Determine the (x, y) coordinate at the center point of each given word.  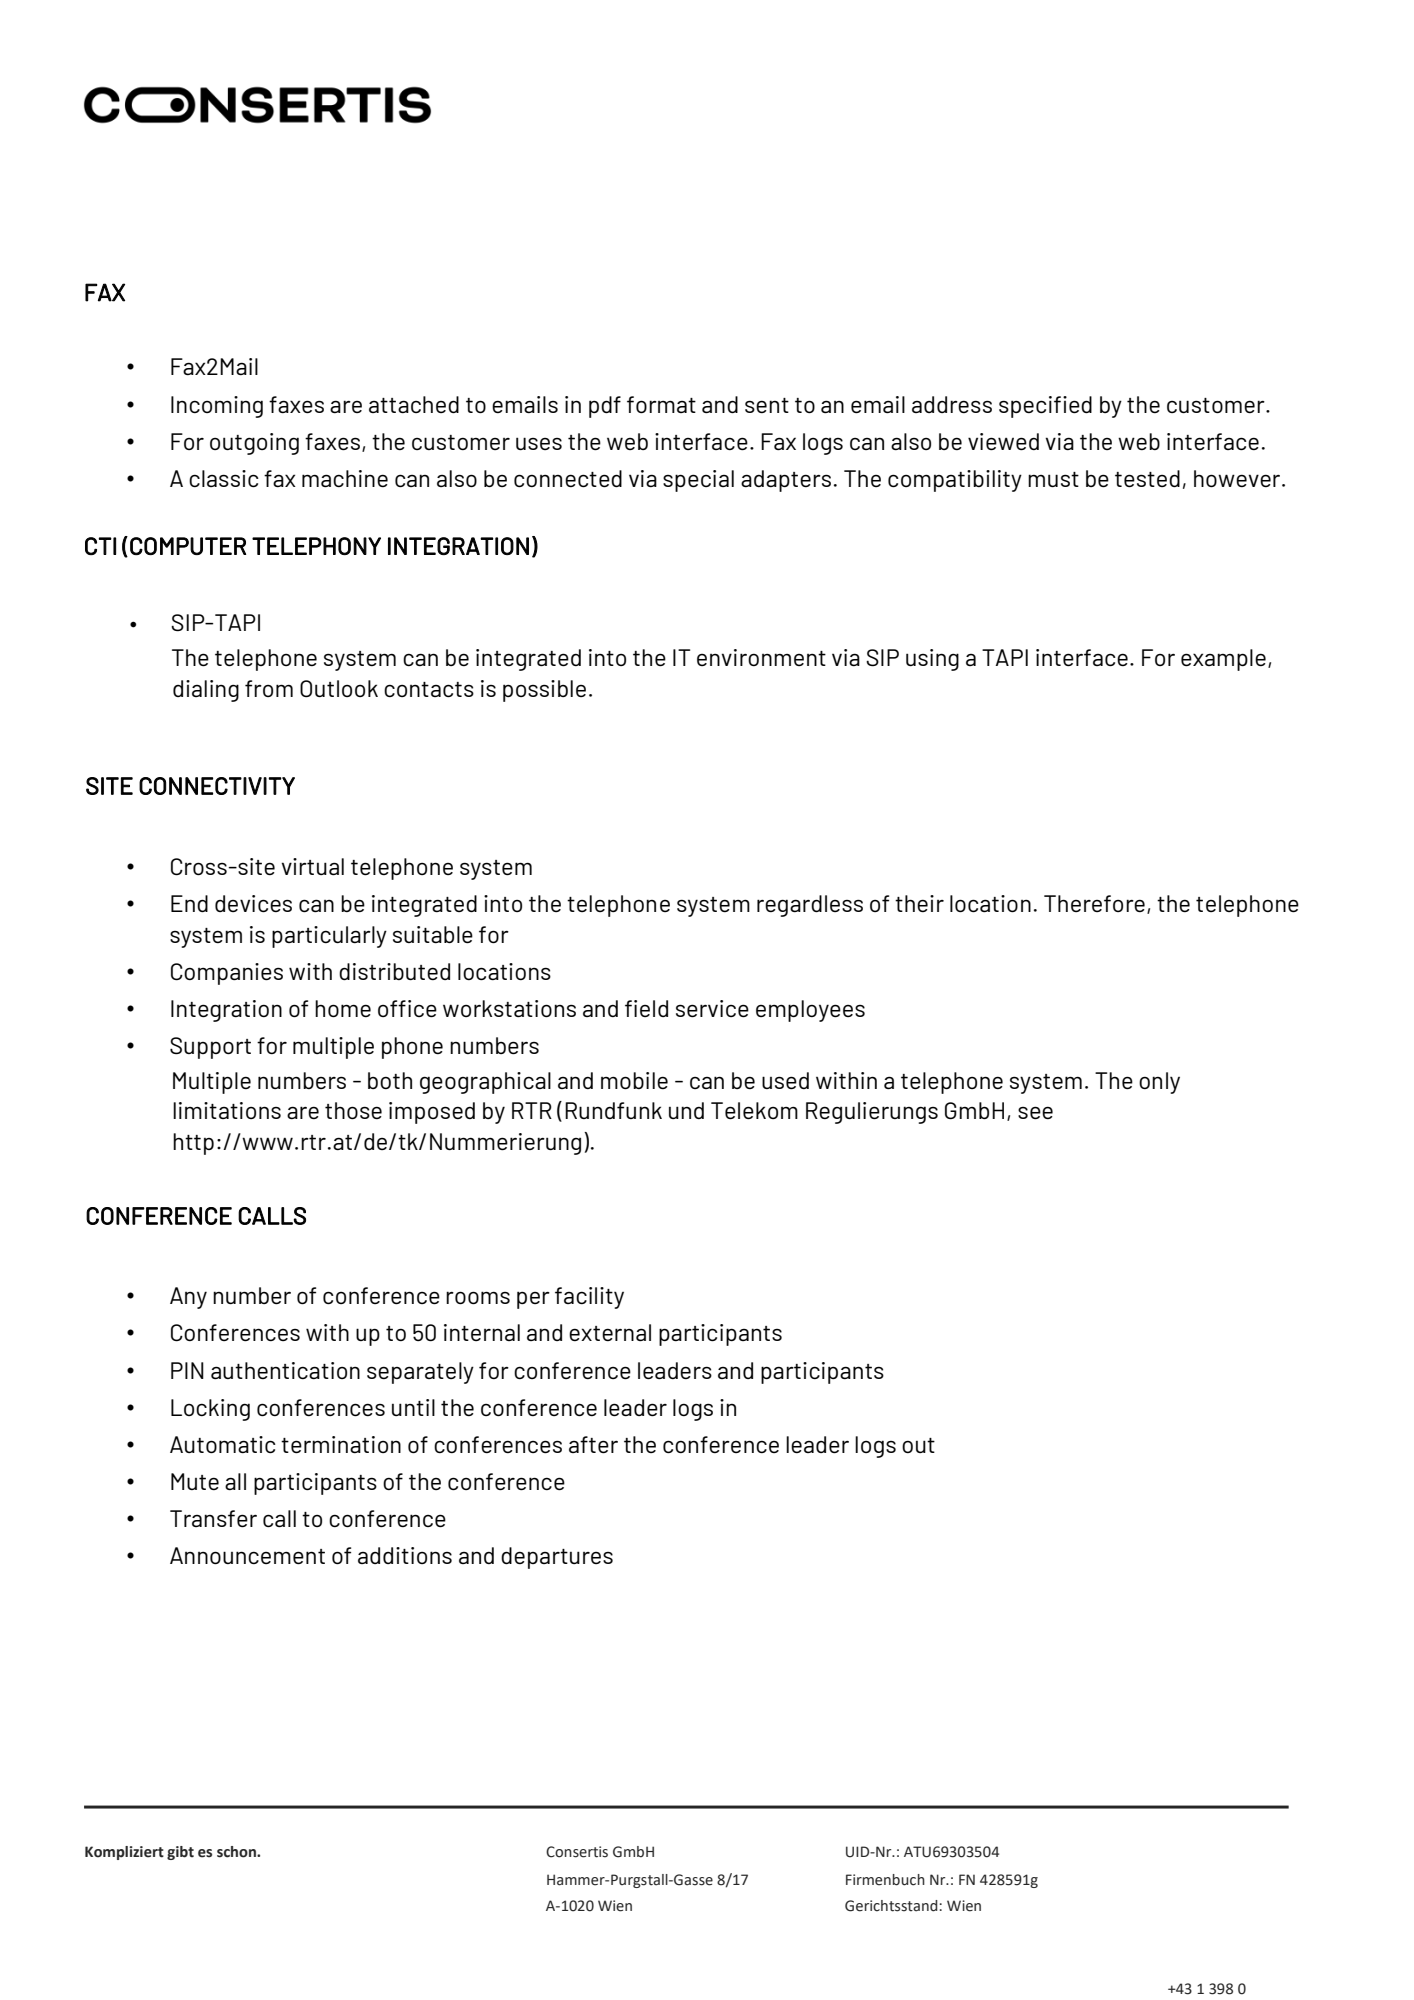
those (353, 1110)
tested (1147, 479)
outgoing (254, 444)
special (698, 481)
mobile (634, 1080)
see (1035, 1113)
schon (237, 1852)
